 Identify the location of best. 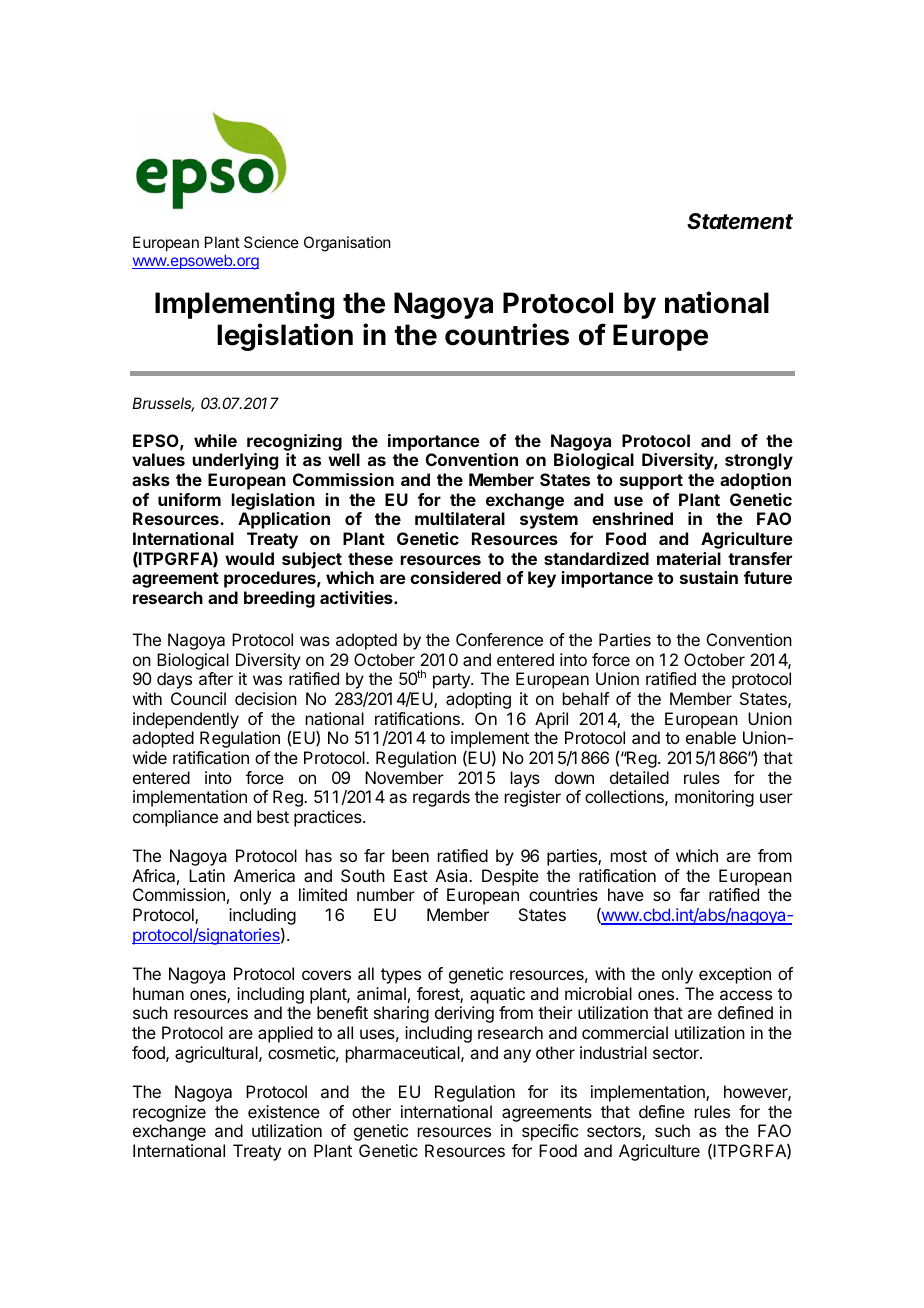
(273, 816).
